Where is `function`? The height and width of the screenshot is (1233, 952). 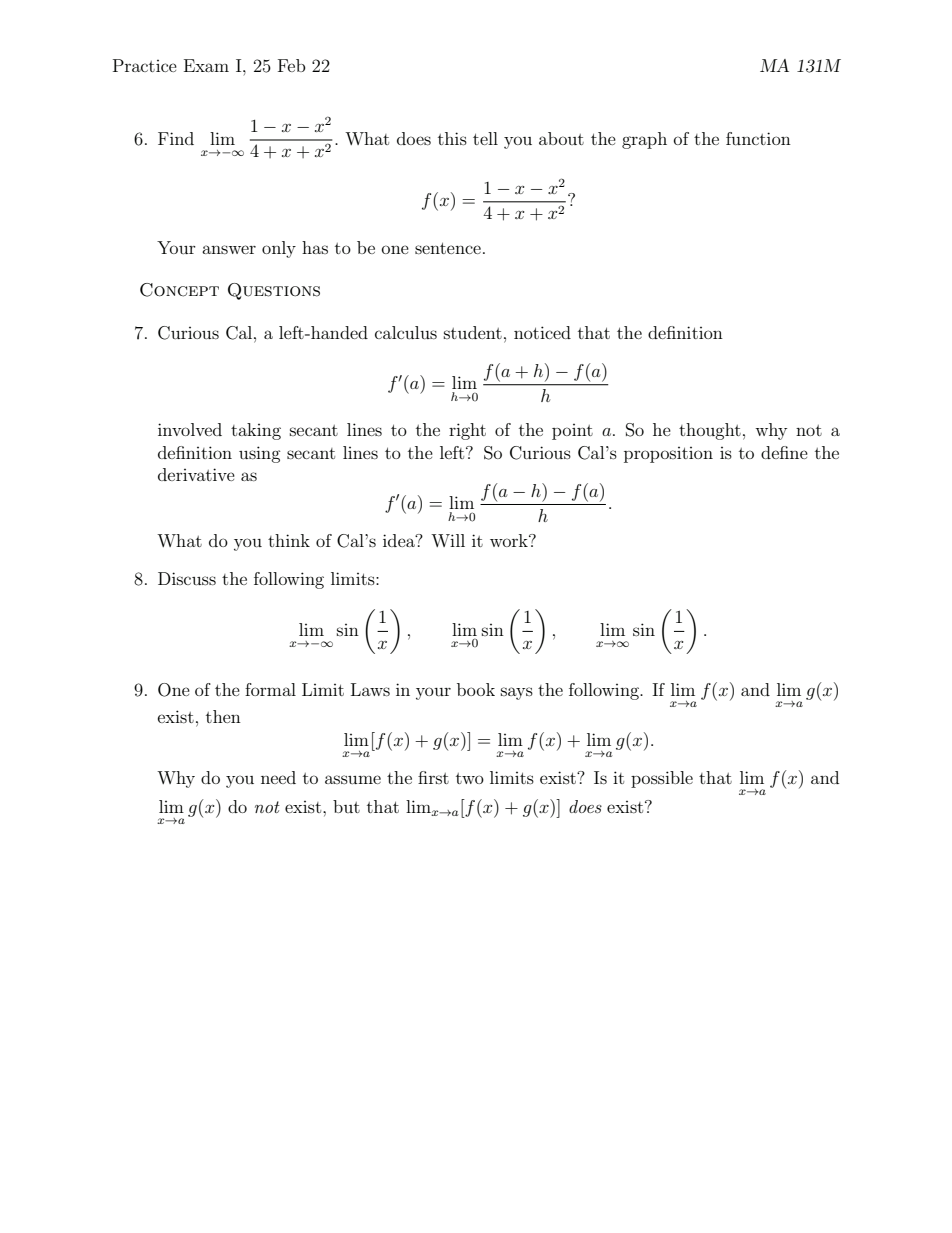 function is located at coordinates (758, 138).
